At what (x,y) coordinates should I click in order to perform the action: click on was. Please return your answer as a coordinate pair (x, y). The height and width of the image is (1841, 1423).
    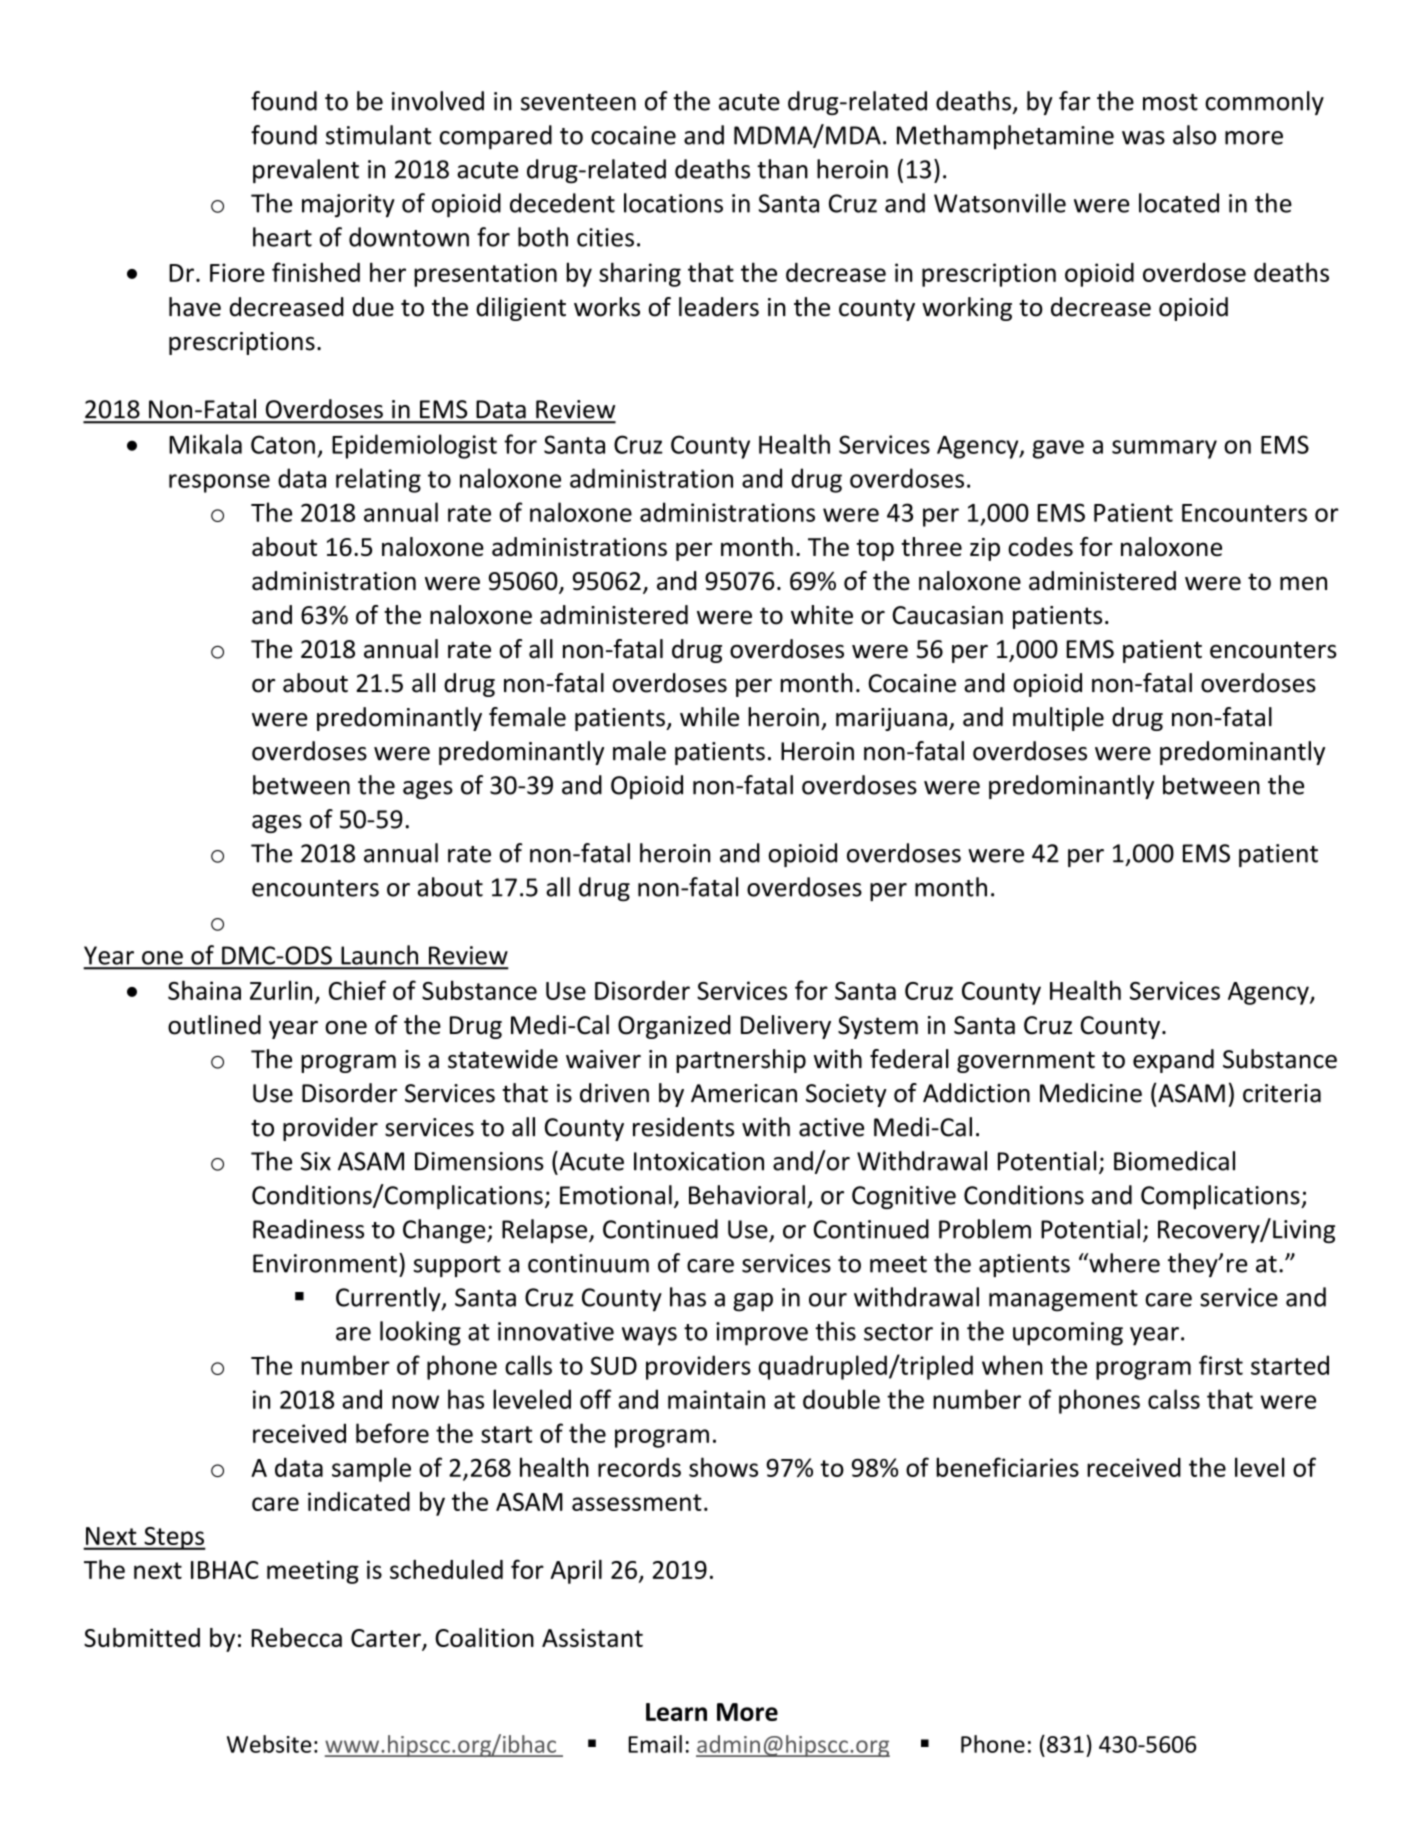
    Looking at the image, I should click on (1143, 138).
